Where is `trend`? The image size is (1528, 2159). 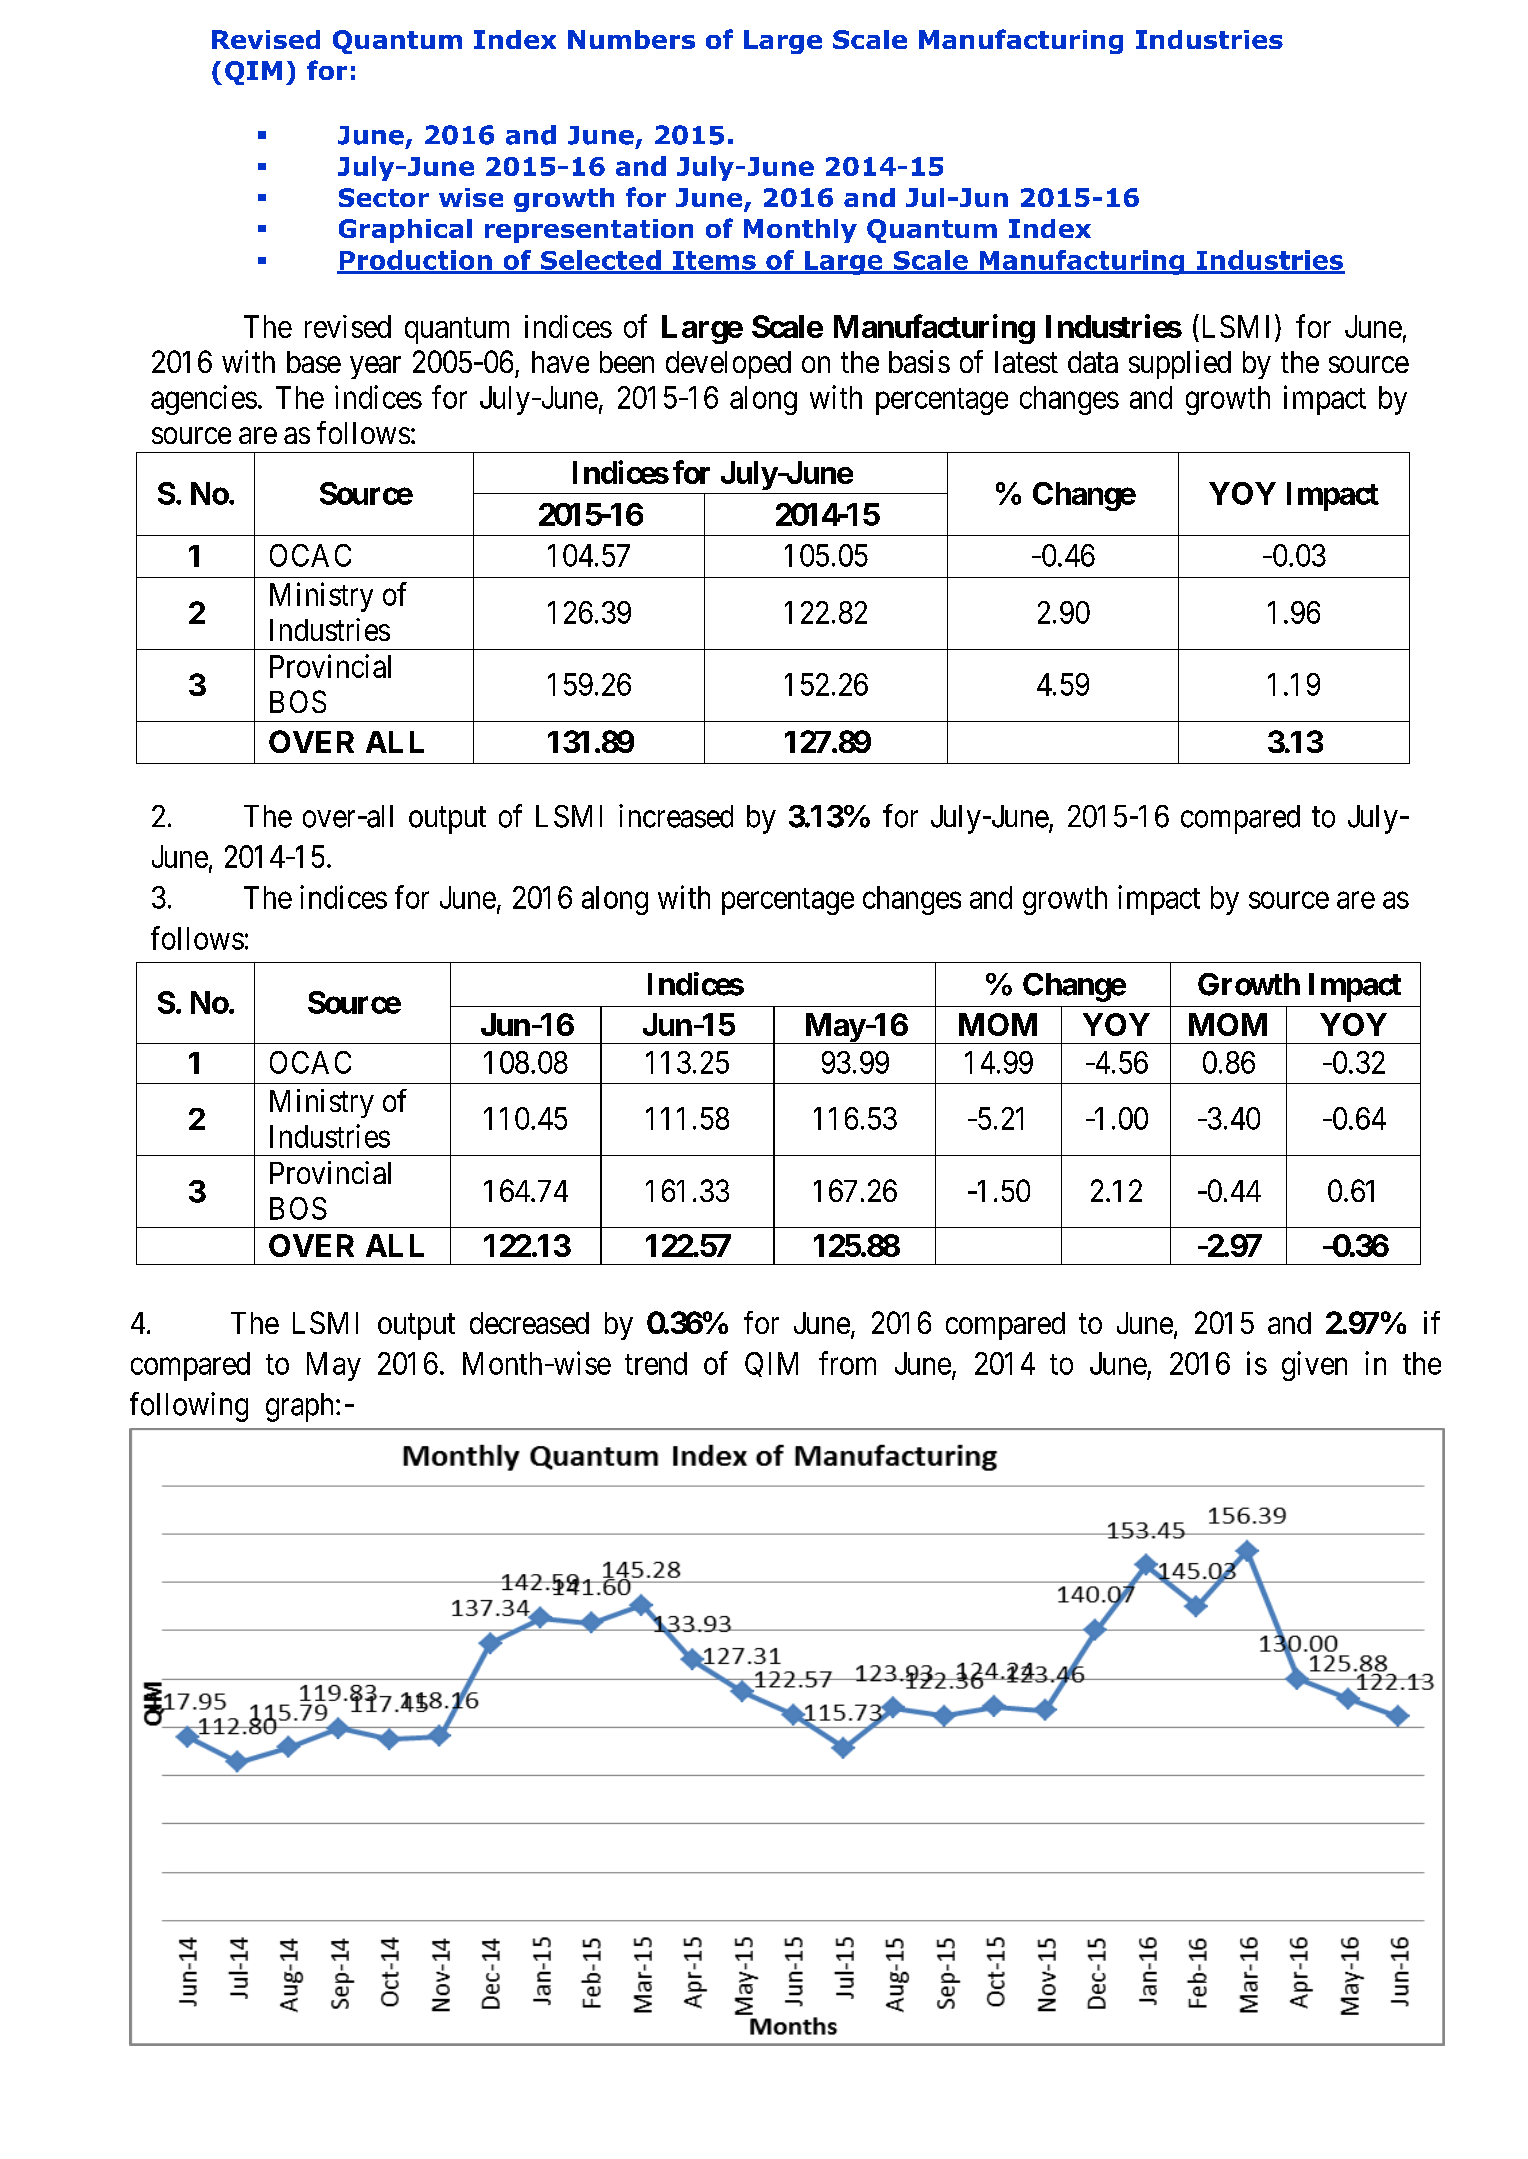
trend is located at coordinates (656, 1363).
